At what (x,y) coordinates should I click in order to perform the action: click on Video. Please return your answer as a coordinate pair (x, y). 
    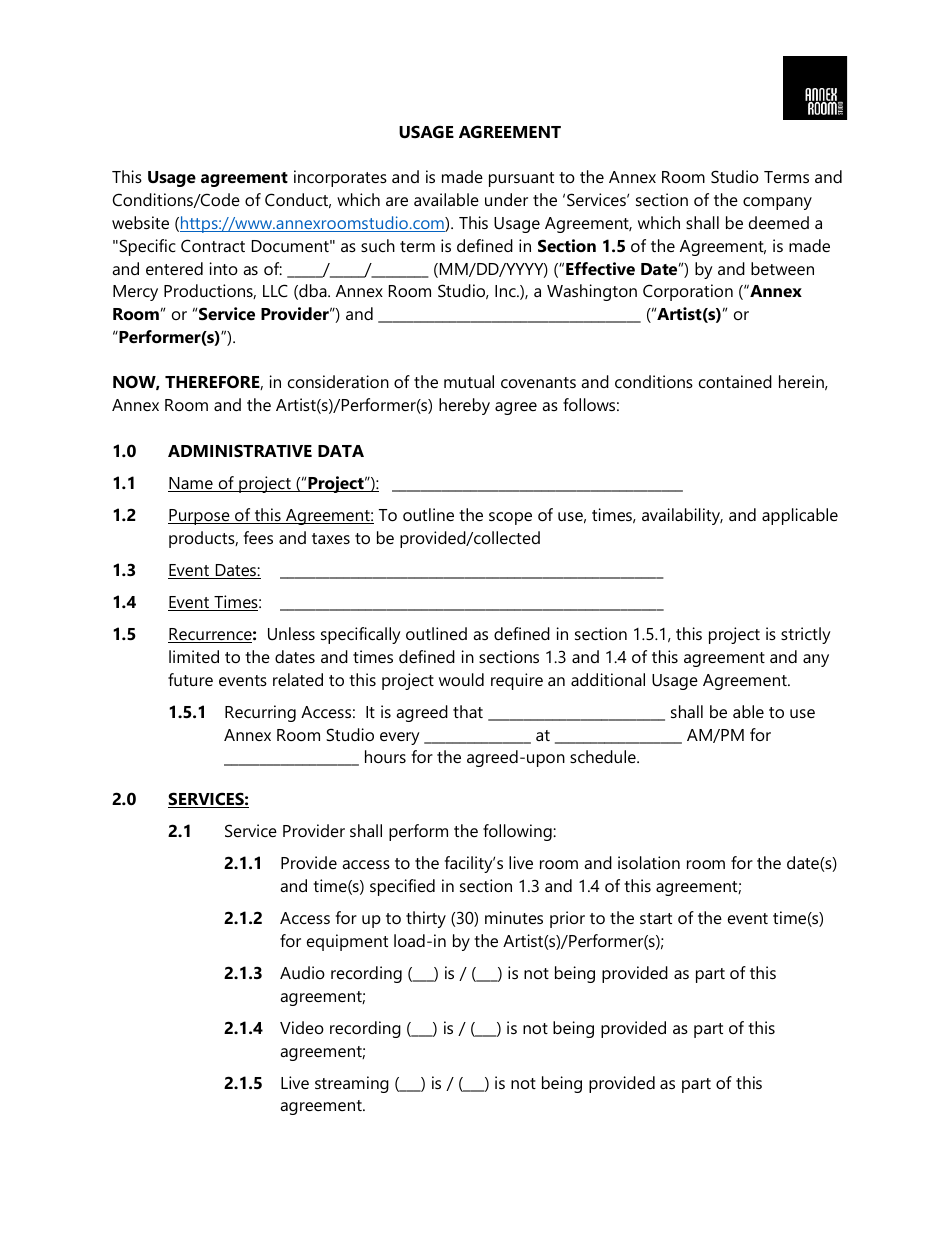
    Looking at the image, I should click on (302, 1027).
